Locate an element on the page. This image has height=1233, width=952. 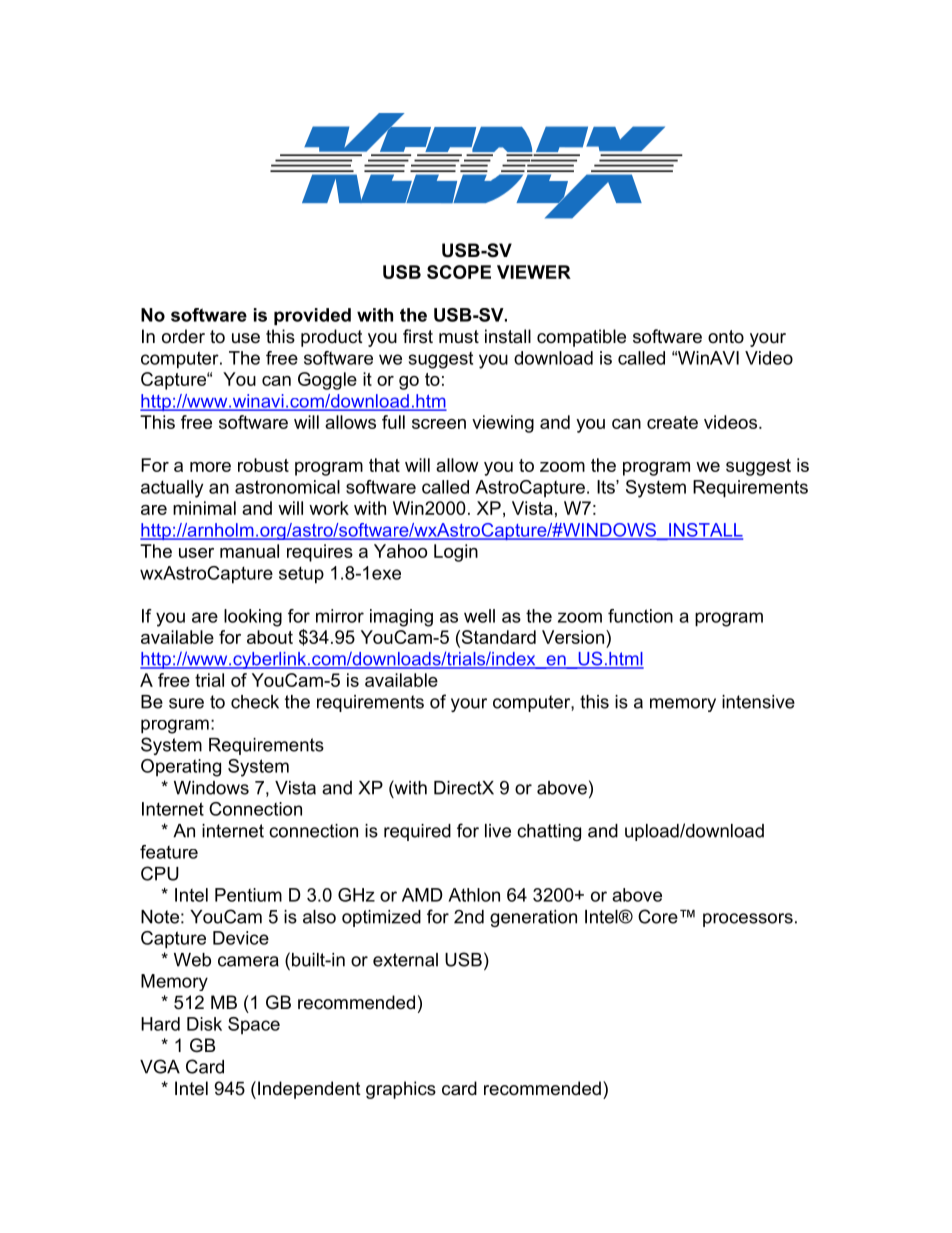
graphics is located at coordinates (401, 1090).
